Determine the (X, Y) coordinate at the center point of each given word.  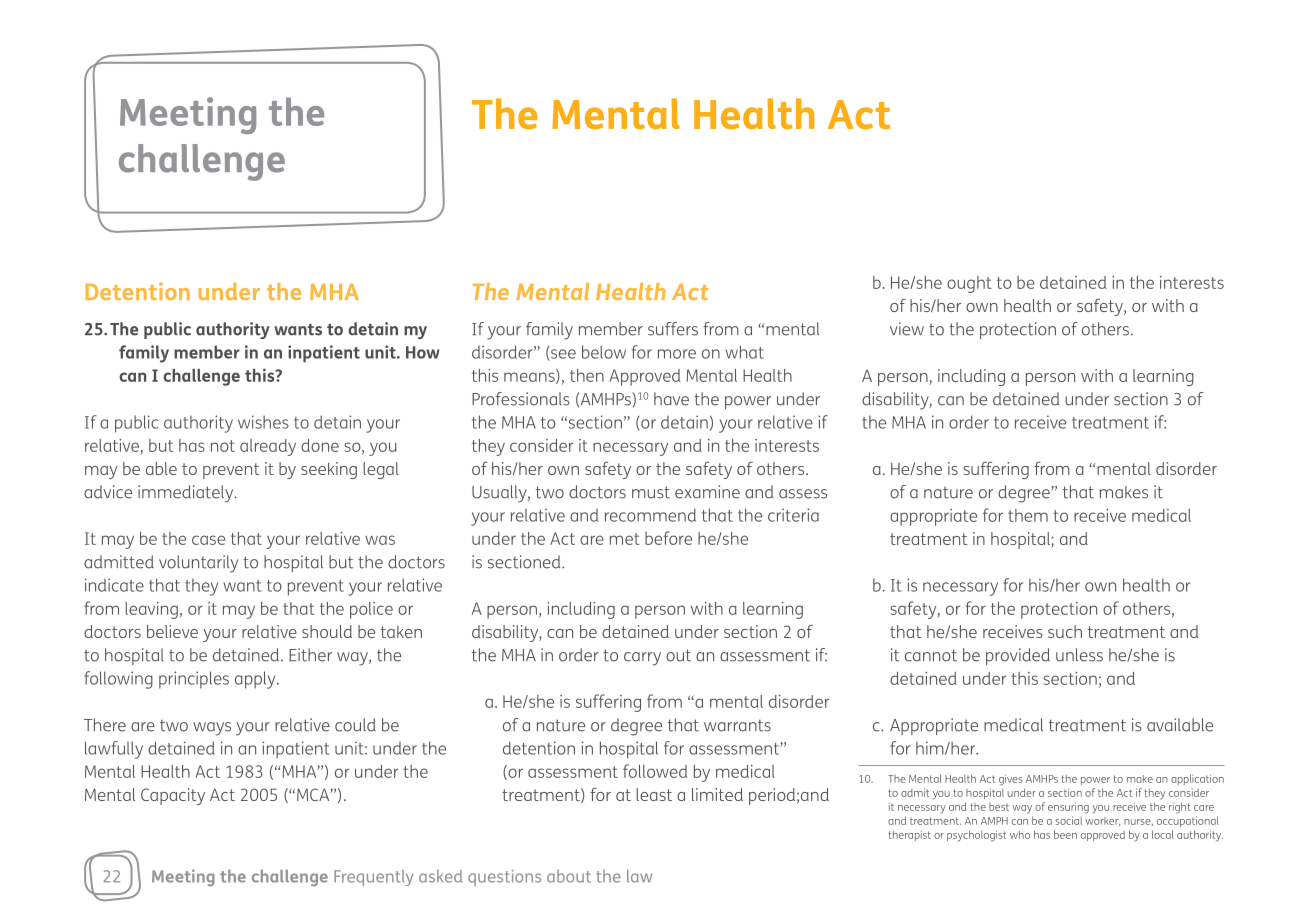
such (1065, 631)
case (208, 540)
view (907, 329)
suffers (673, 329)
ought (969, 284)
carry (642, 659)
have (671, 399)
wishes (263, 422)
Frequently (373, 878)
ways (212, 729)
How (423, 352)
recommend (650, 515)
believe (172, 631)
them (1028, 515)
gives (1011, 780)
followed (655, 771)
